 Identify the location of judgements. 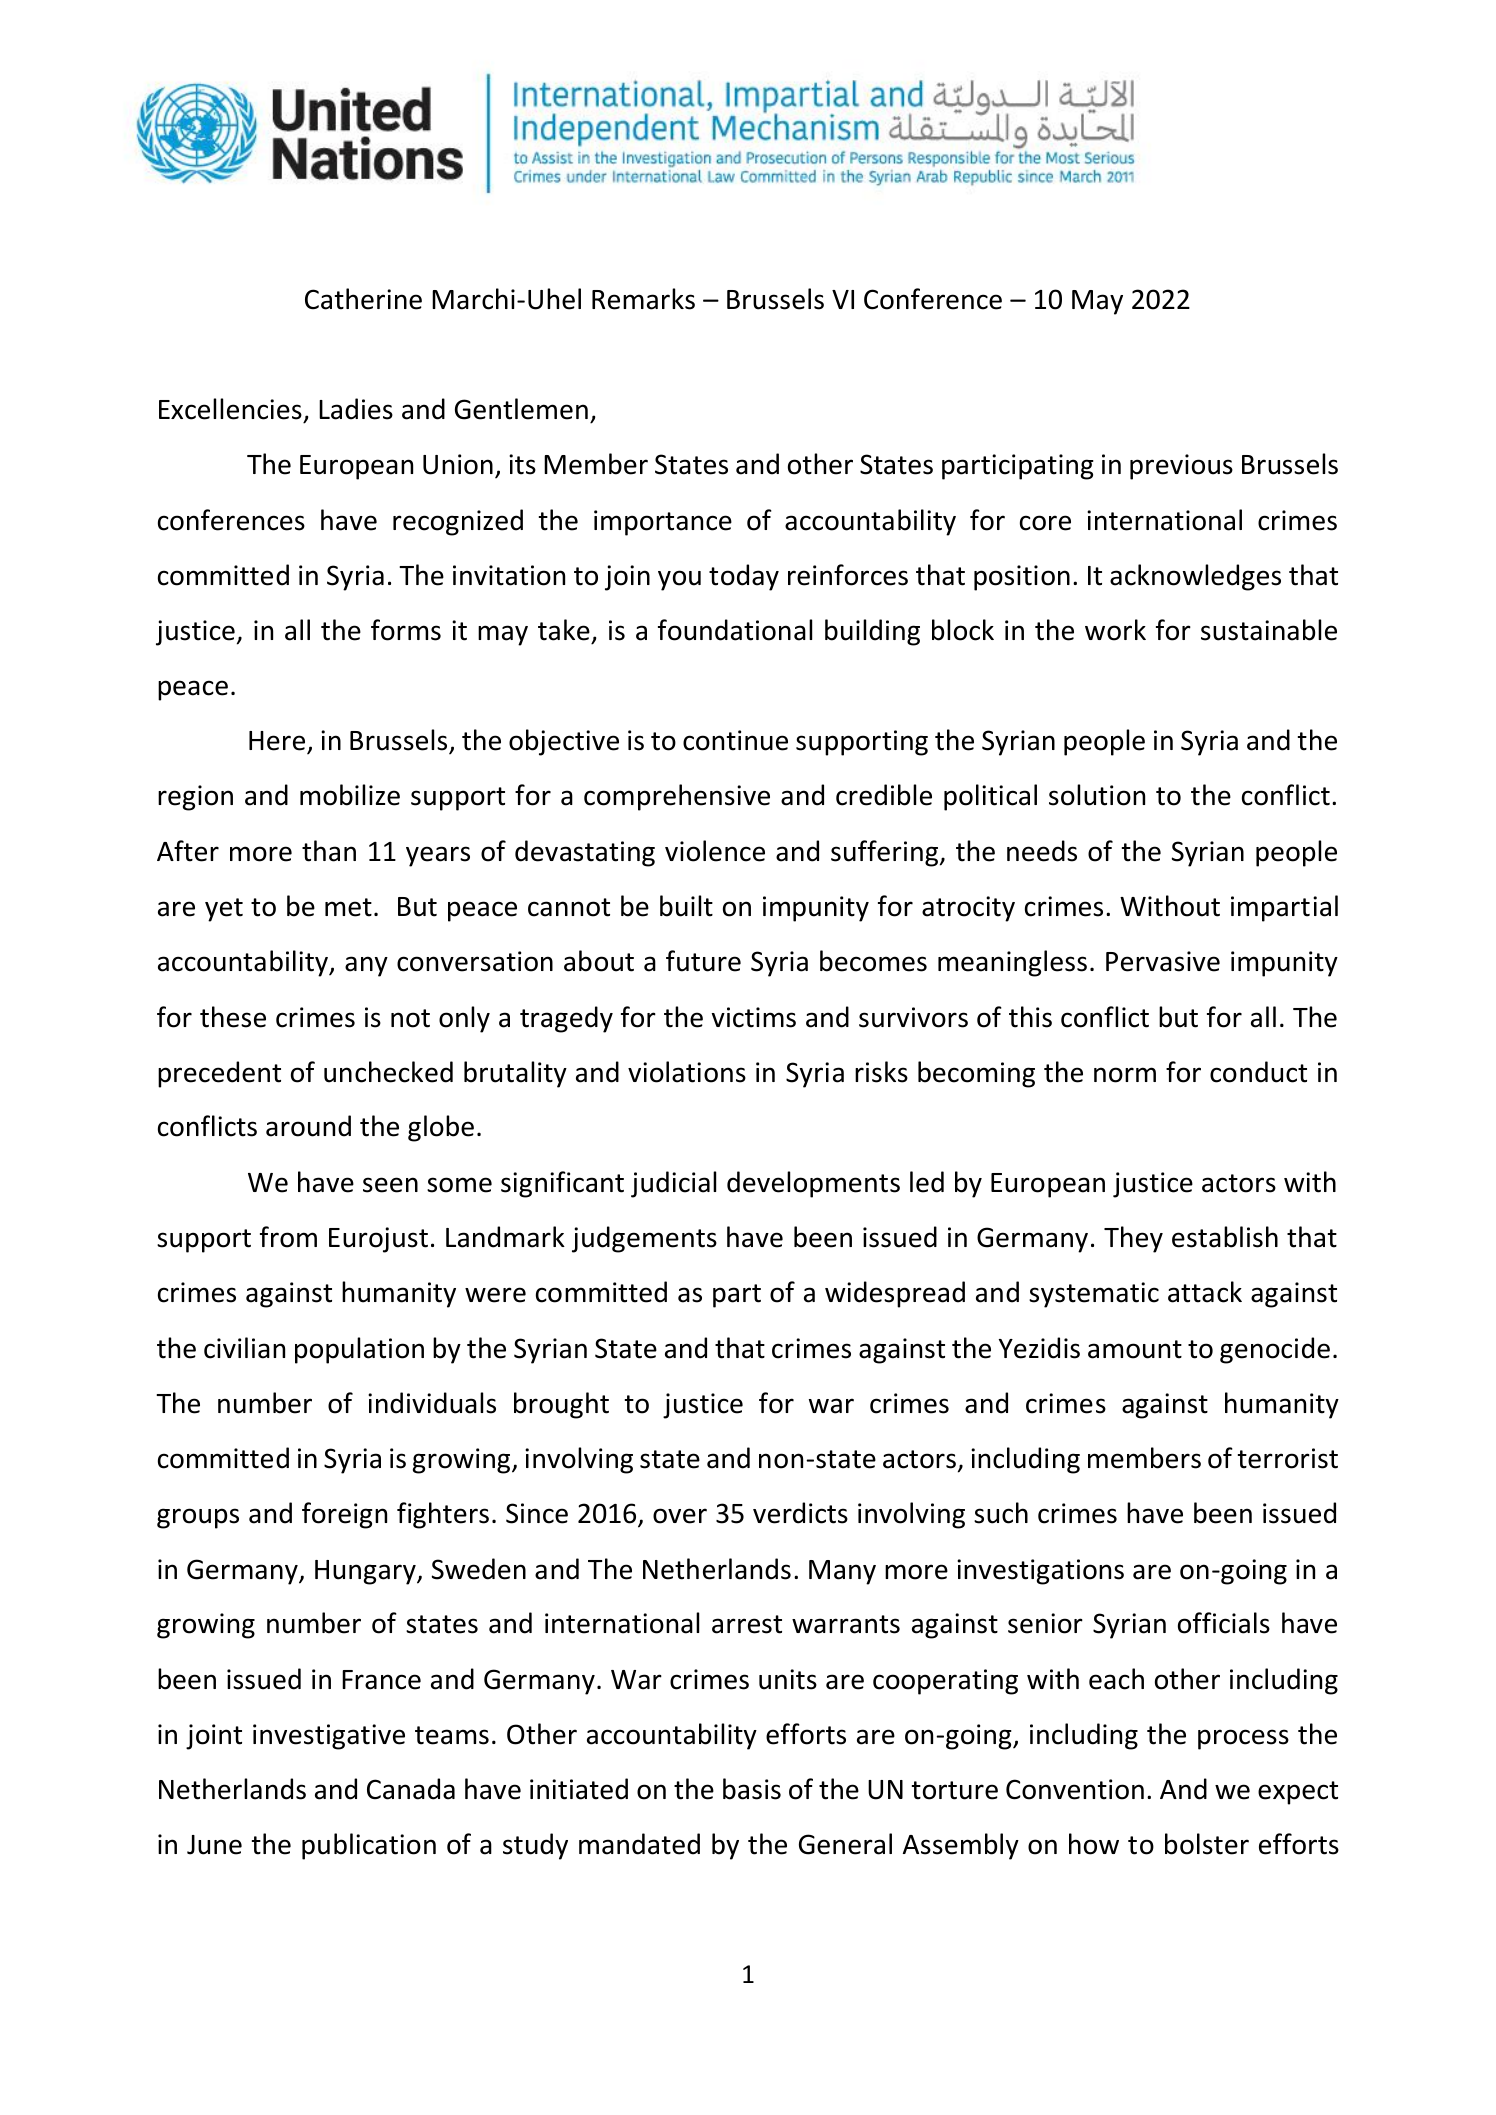
(644, 1239).
